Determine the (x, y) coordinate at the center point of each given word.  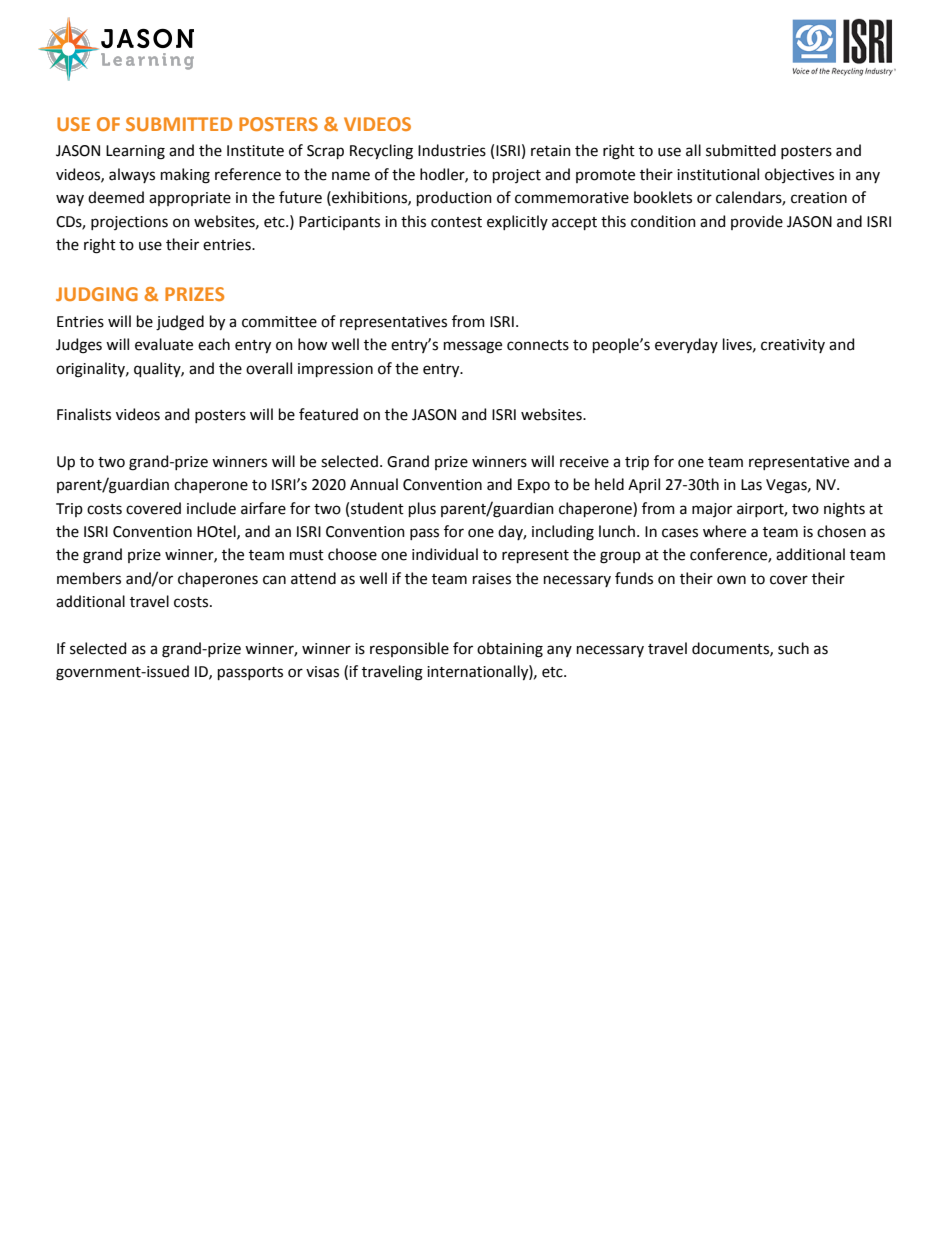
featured (328, 414)
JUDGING (97, 294)
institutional (718, 174)
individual (445, 554)
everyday (686, 345)
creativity (793, 346)
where (724, 531)
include (211, 508)
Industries (452, 150)
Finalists (84, 414)
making (185, 176)
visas (322, 672)
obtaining (510, 650)
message (473, 347)
